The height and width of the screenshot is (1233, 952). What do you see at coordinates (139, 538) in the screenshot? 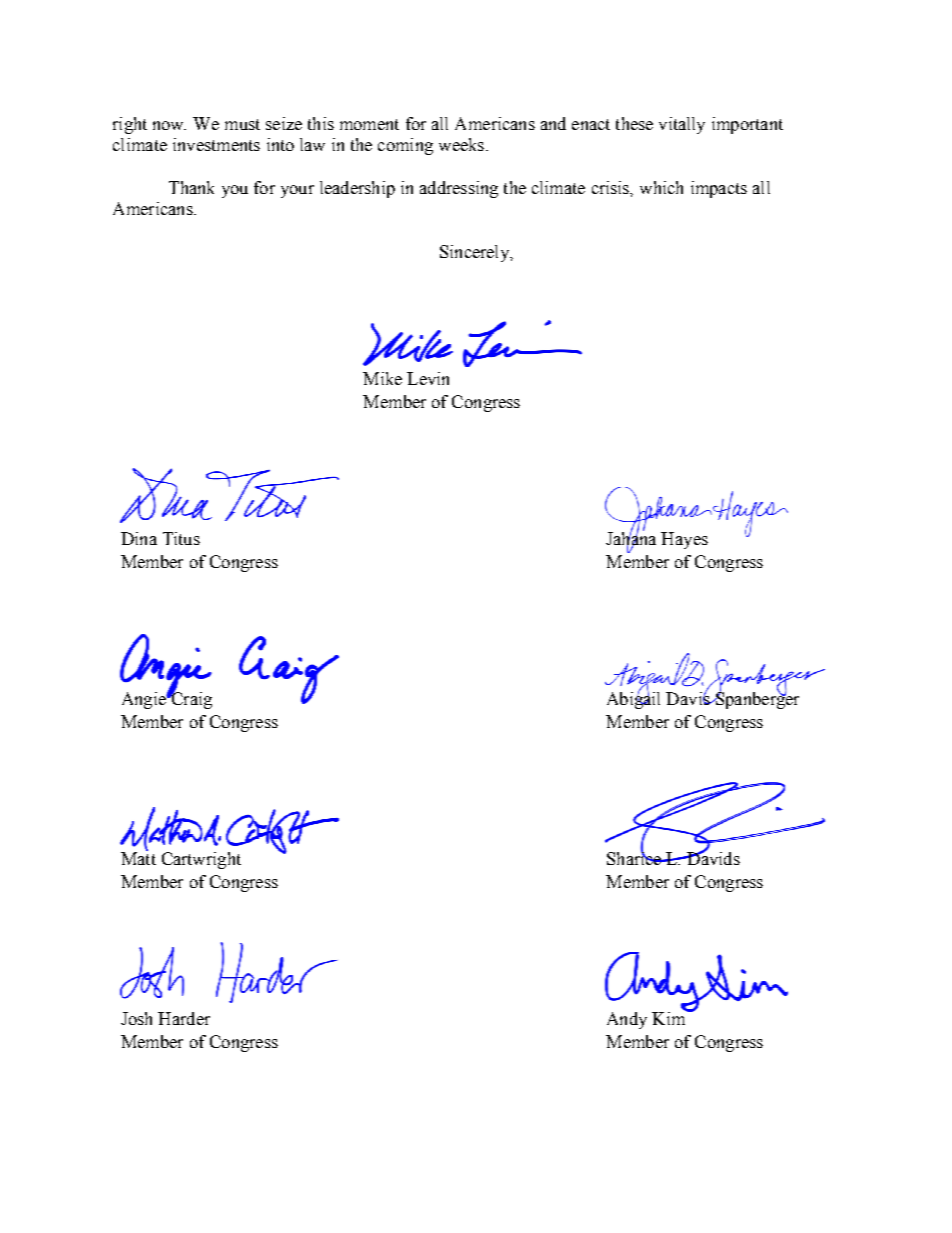
I see `Dina` at bounding box center [139, 538].
